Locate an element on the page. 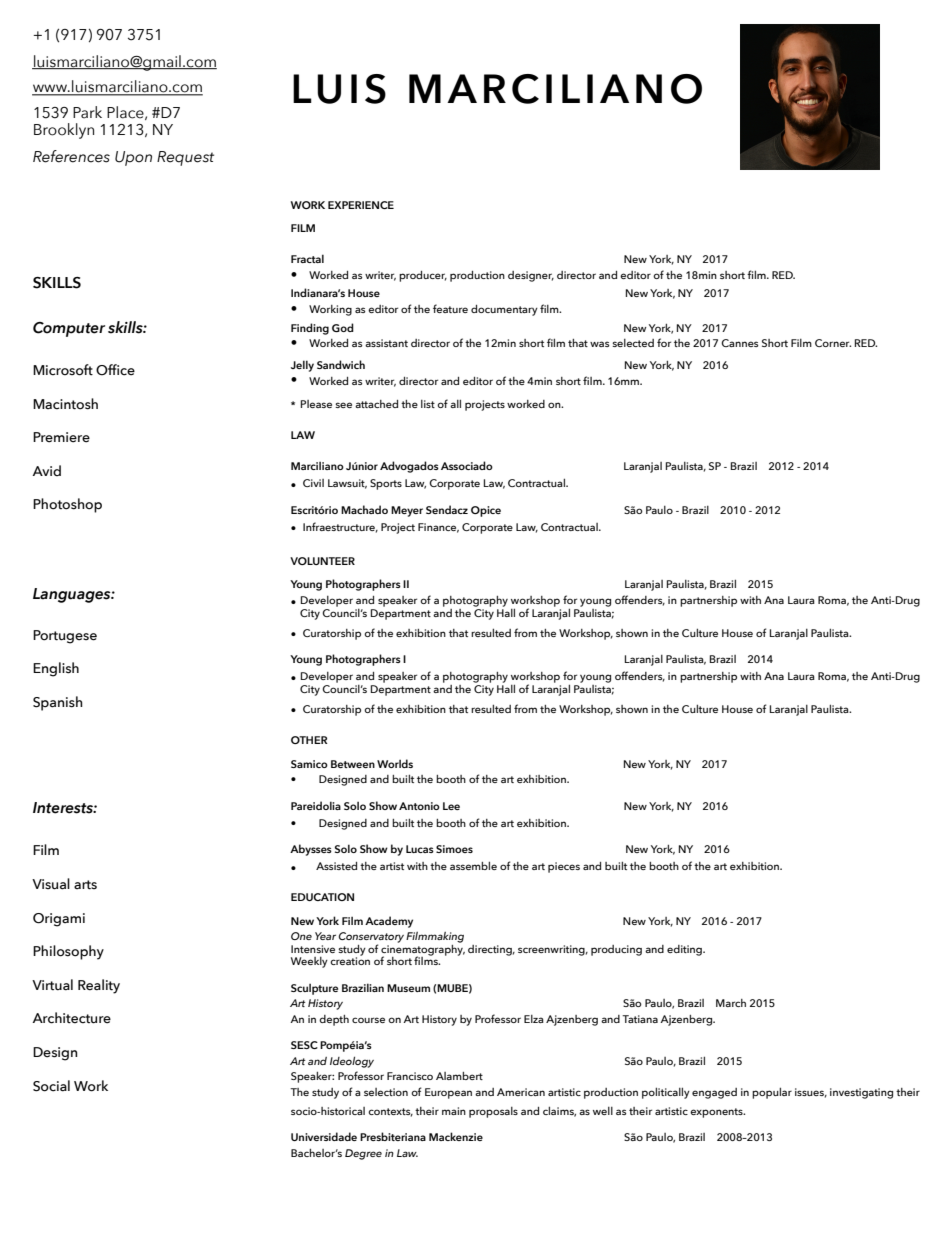 This image has height=1233, width=952. VOLUNTEER is located at coordinates (322, 561).
